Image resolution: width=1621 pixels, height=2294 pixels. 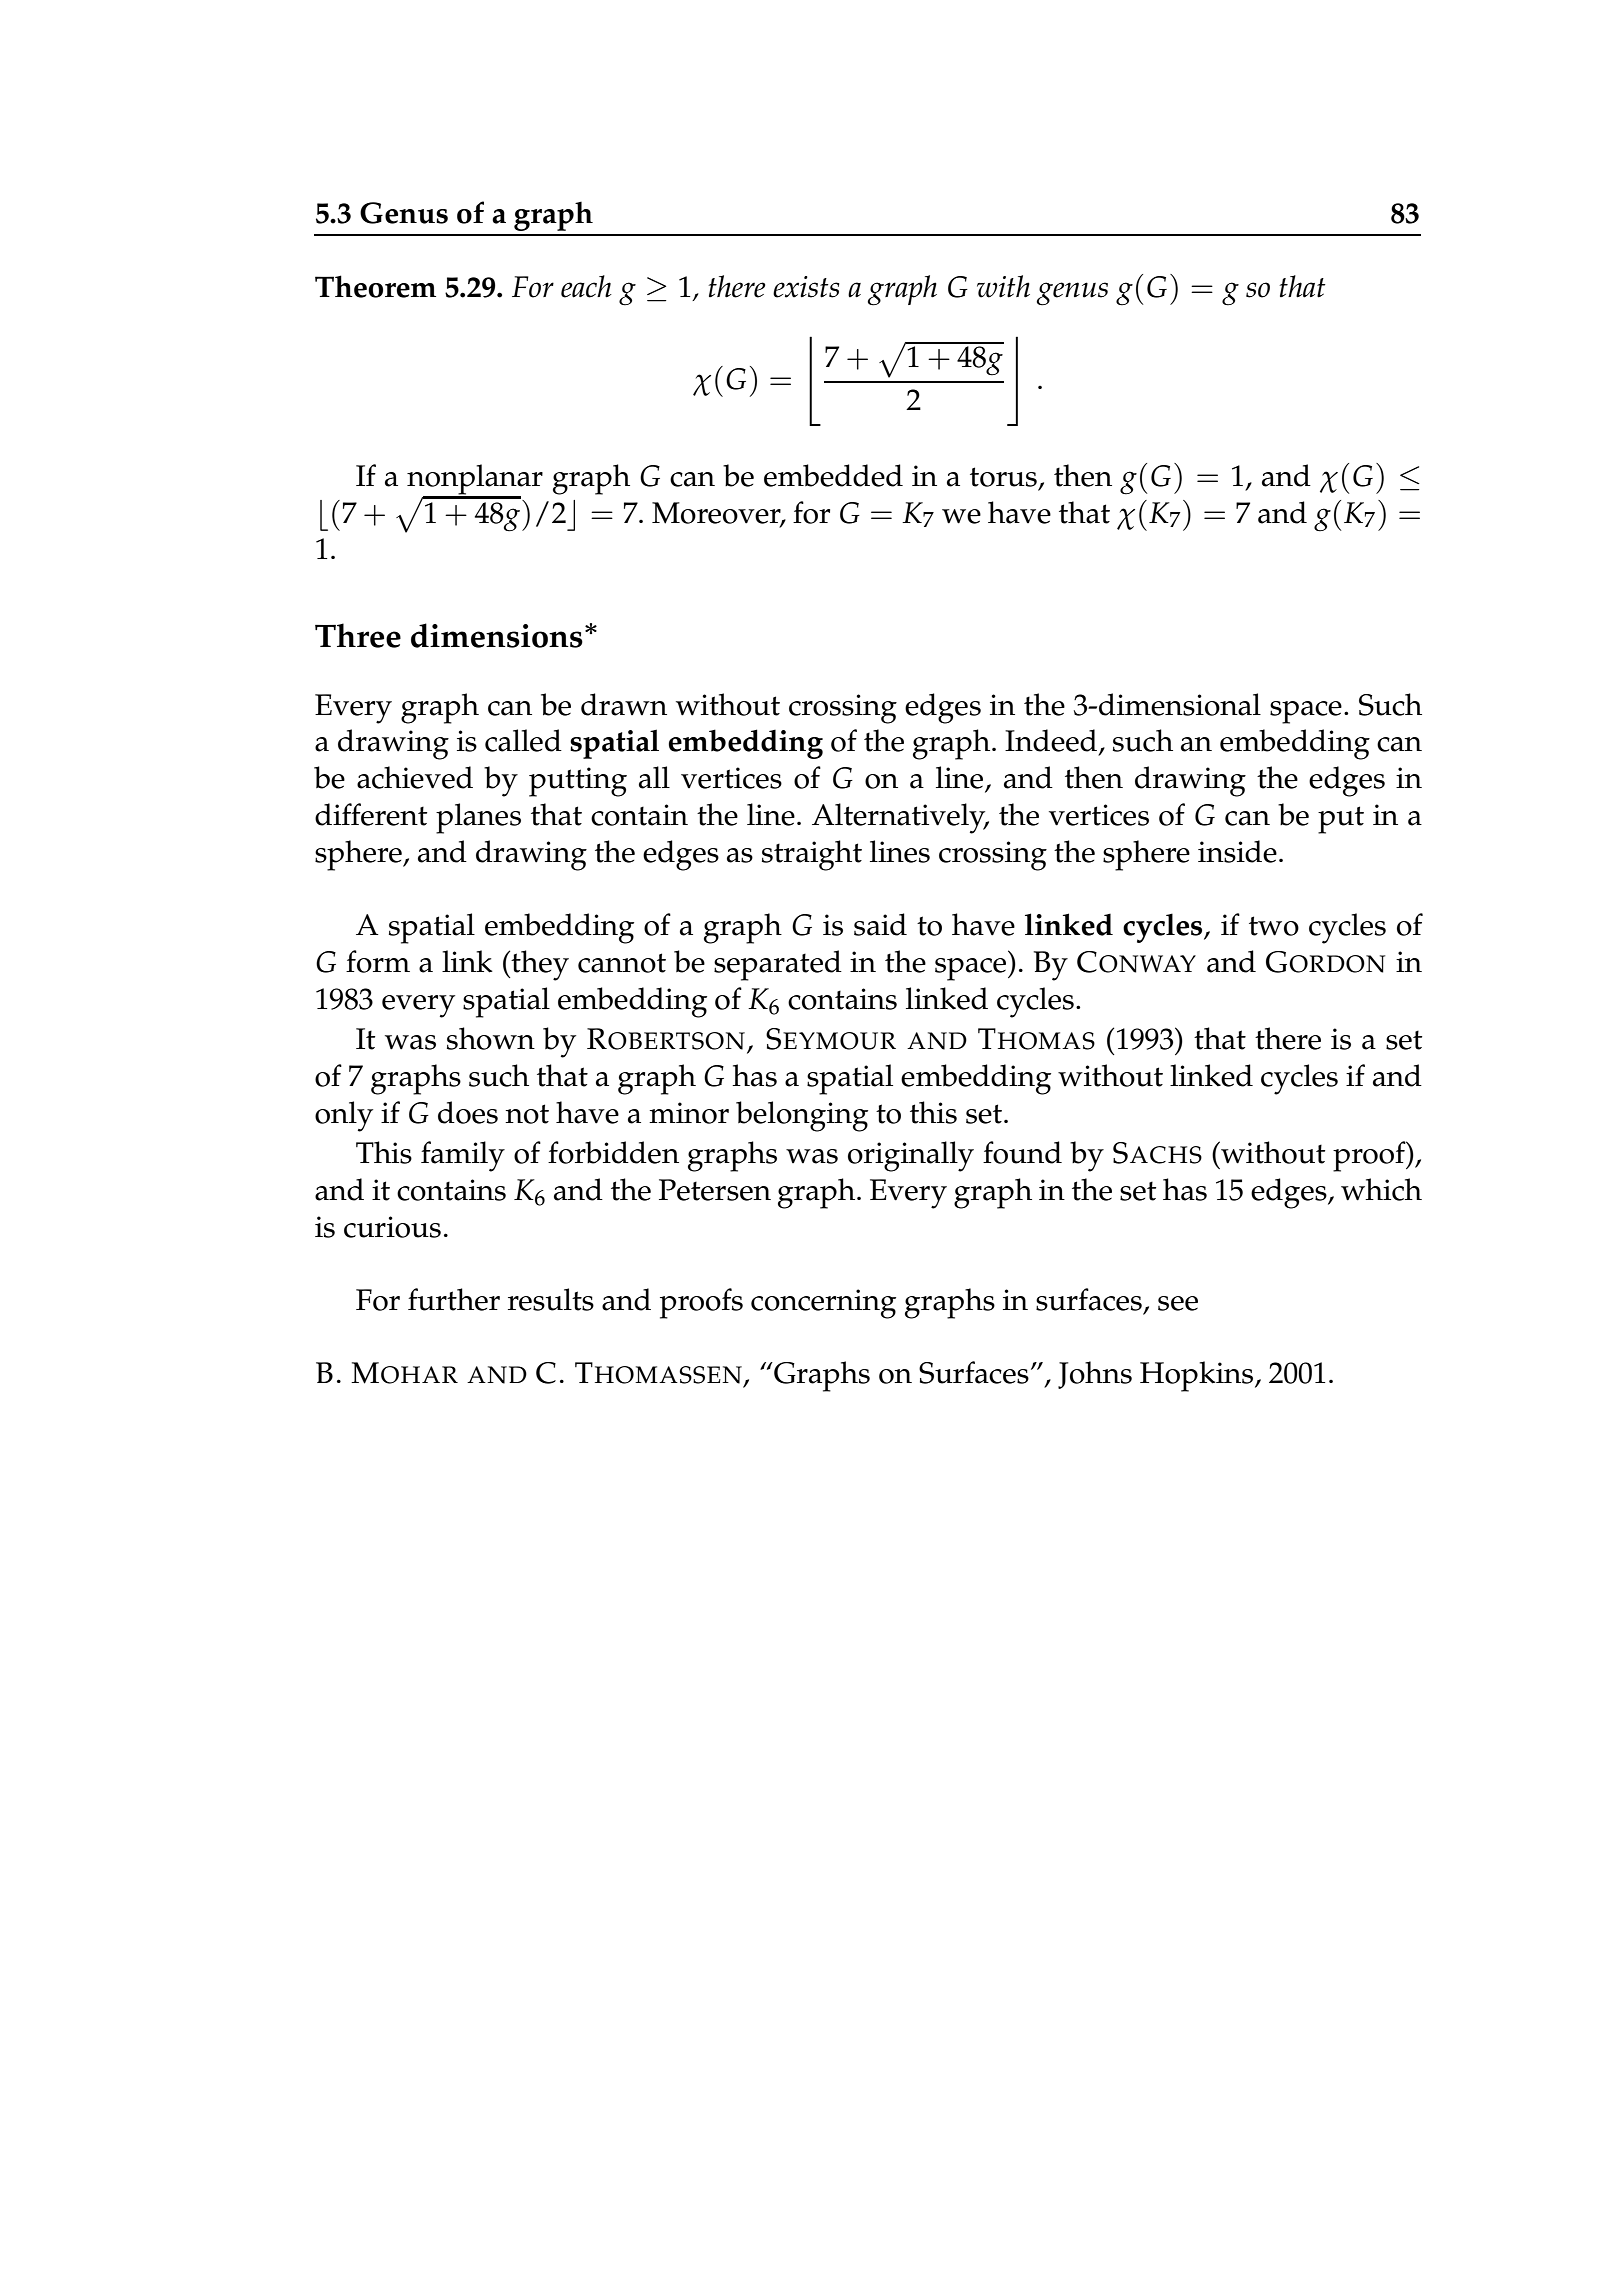 What do you see at coordinates (1381, 1189) in the image?
I see `which` at bounding box center [1381, 1189].
